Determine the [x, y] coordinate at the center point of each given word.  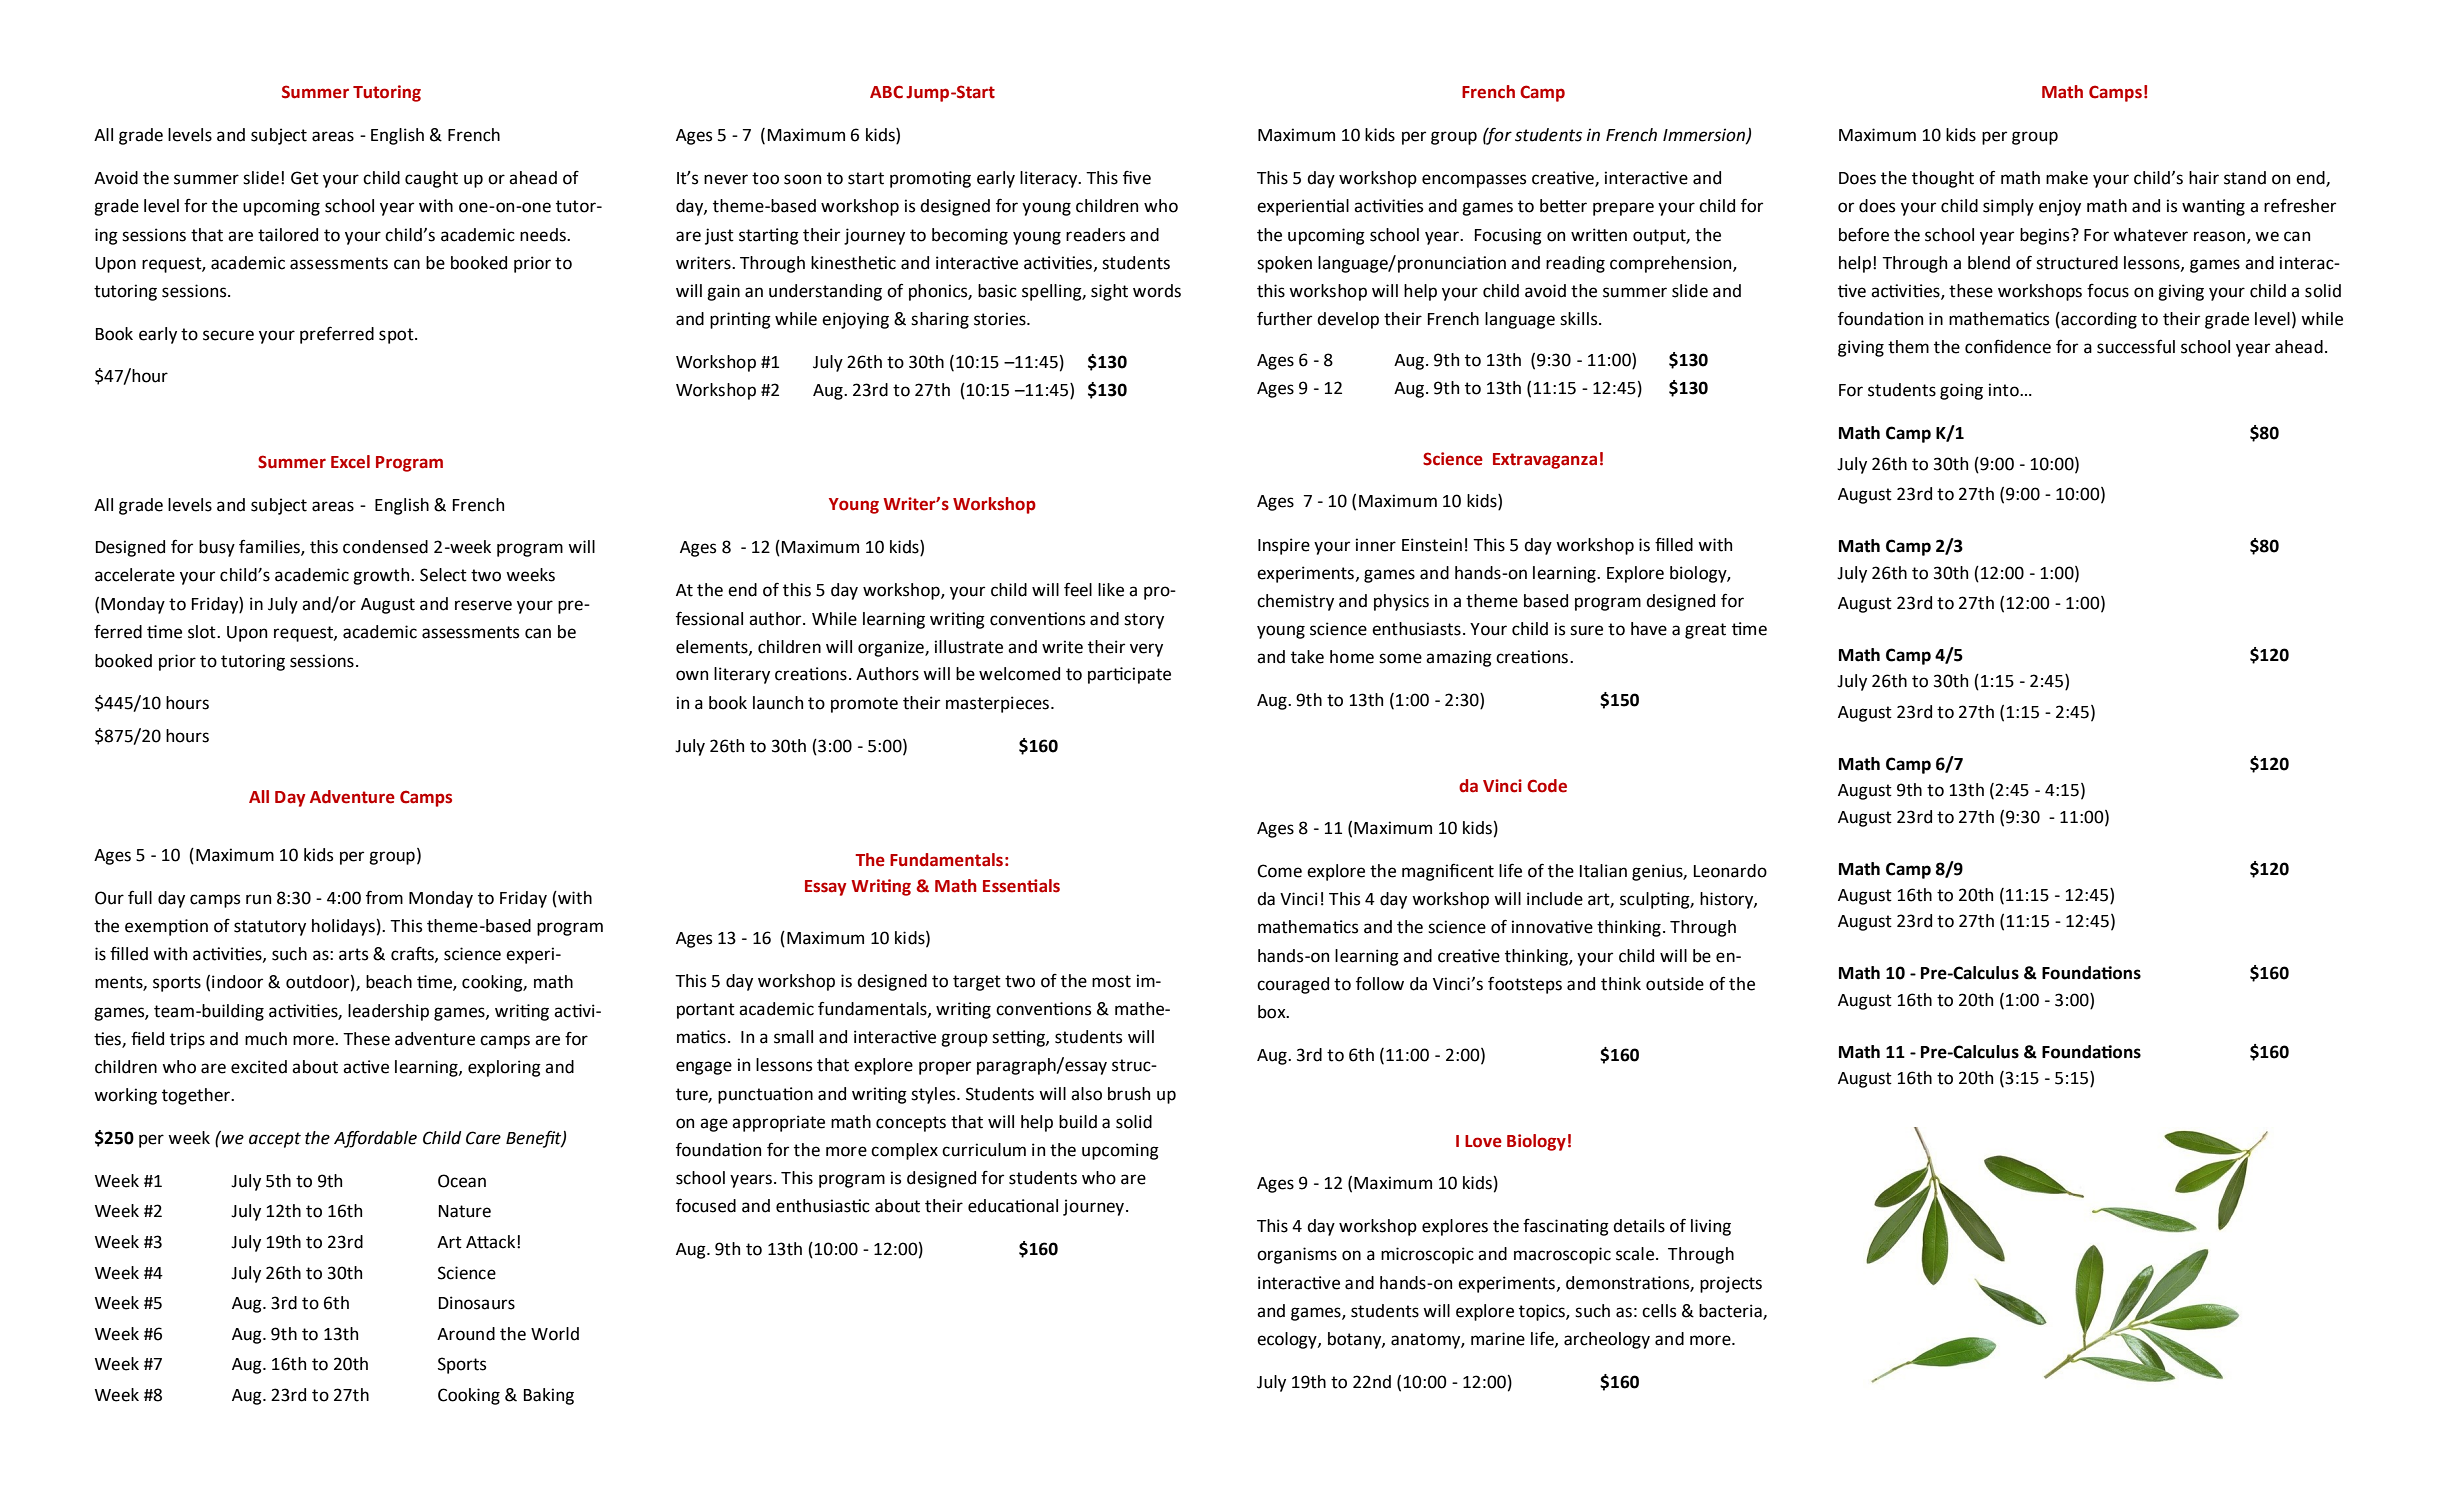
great [1705, 631]
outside [1675, 984]
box [1273, 1012]
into [2005, 390]
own [692, 675]
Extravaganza [1545, 461]
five [1137, 178]
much [266, 1039]
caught [431, 179]
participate [1129, 675]
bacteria [1731, 1311]
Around [466, 1334]
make [2067, 178]
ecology [1288, 1340]
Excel [350, 462]
